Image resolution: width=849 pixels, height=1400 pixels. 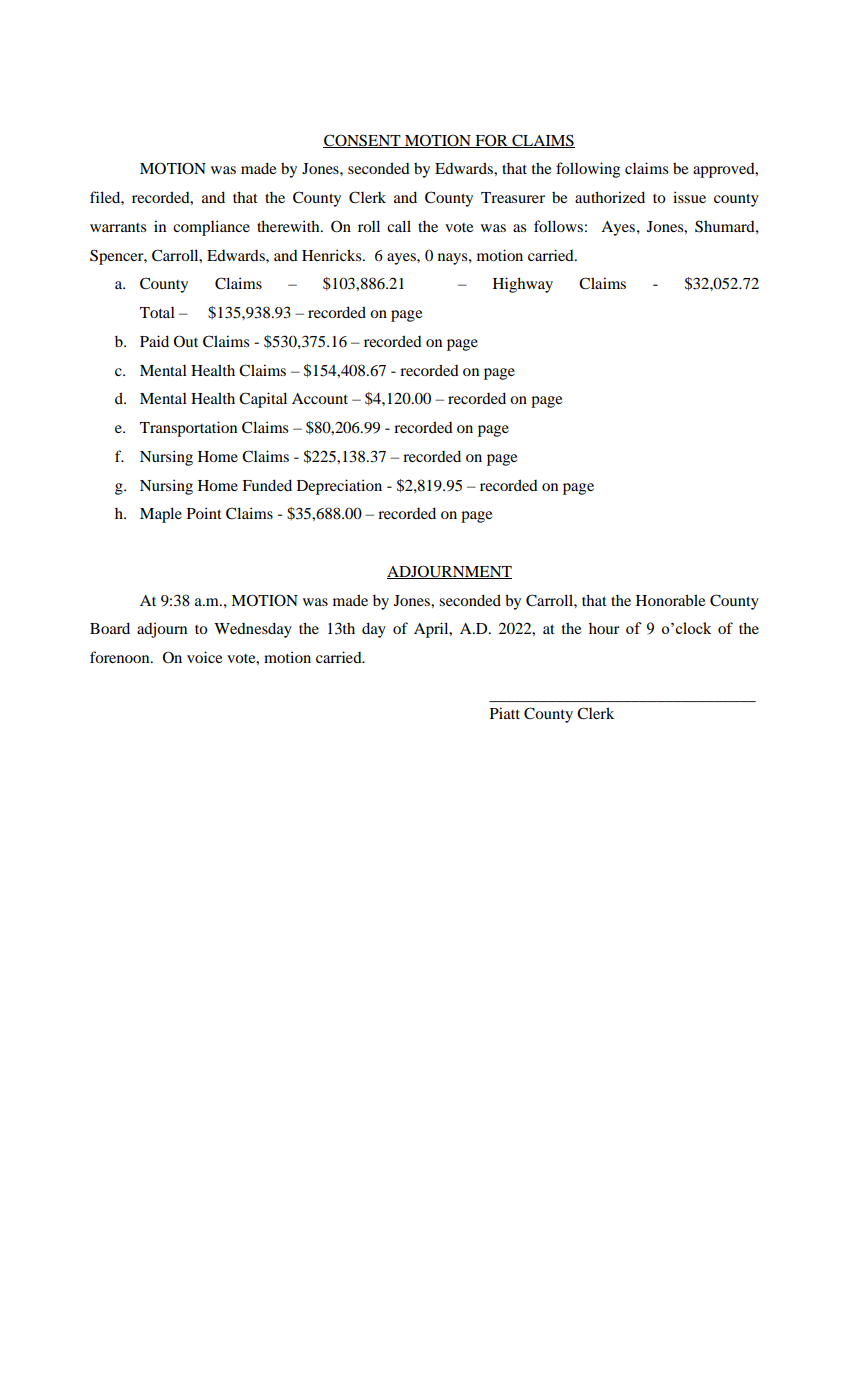 I want to click on Funded, so click(x=267, y=485).
